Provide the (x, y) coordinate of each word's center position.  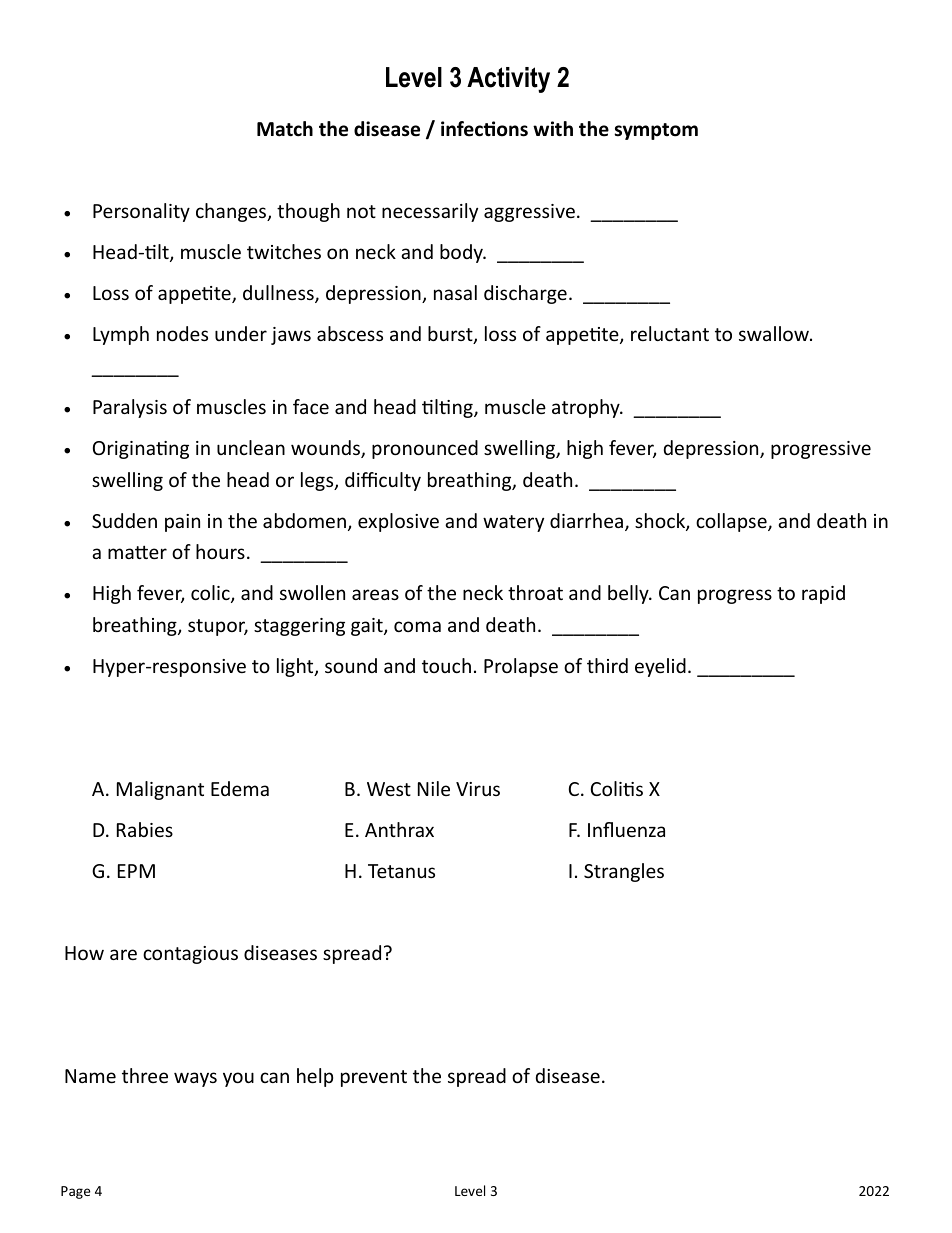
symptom (656, 131)
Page (75, 1192)
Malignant (160, 790)
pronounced (425, 449)
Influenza (626, 829)
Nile (434, 788)
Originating (141, 450)
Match (285, 129)
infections (484, 129)
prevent (374, 1078)
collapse (732, 522)
